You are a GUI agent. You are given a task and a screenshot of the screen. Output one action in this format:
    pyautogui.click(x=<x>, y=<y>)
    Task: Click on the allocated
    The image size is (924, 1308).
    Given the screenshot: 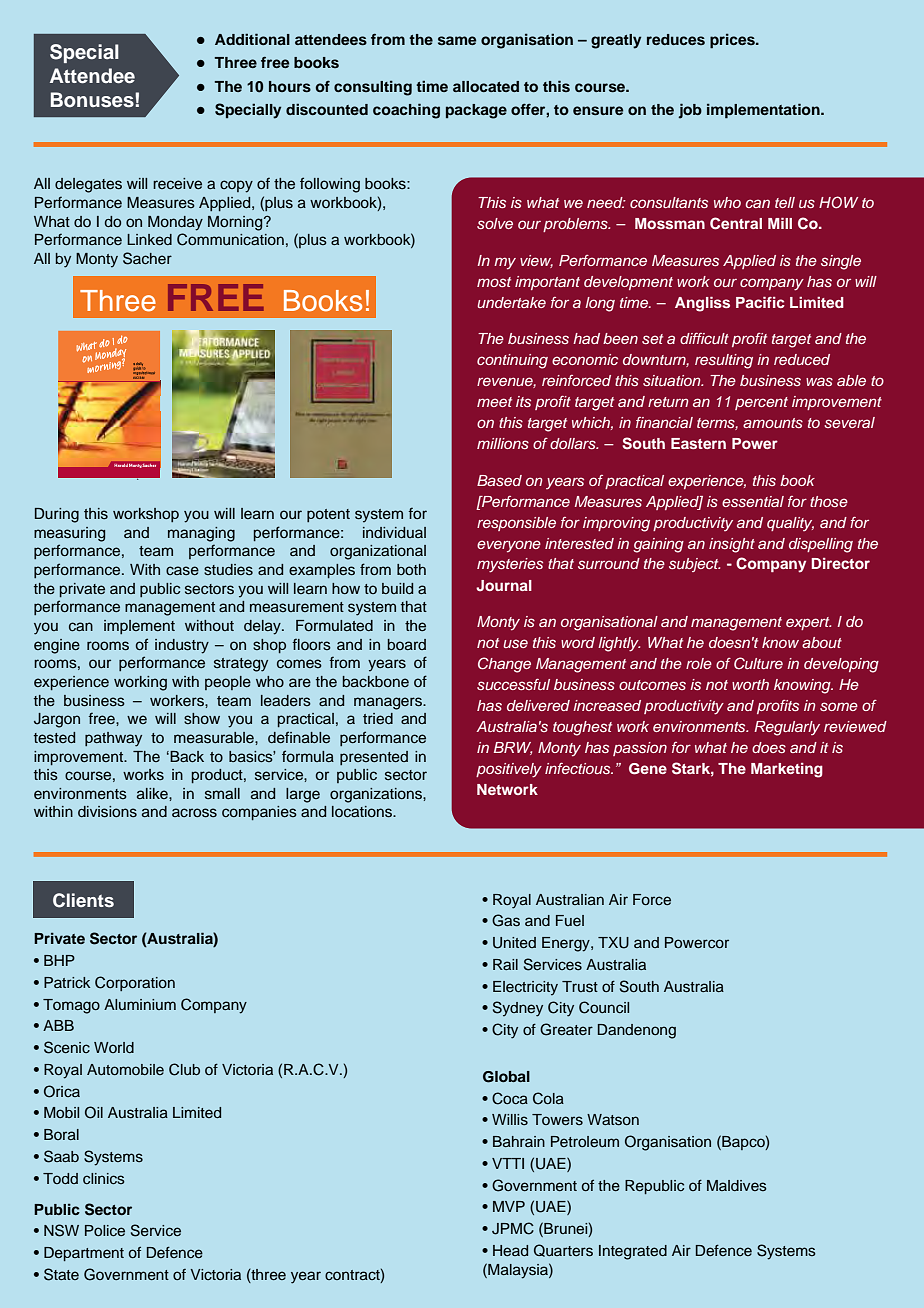 What is the action you would take?
    pyautogui.click(x=486, y=86)
